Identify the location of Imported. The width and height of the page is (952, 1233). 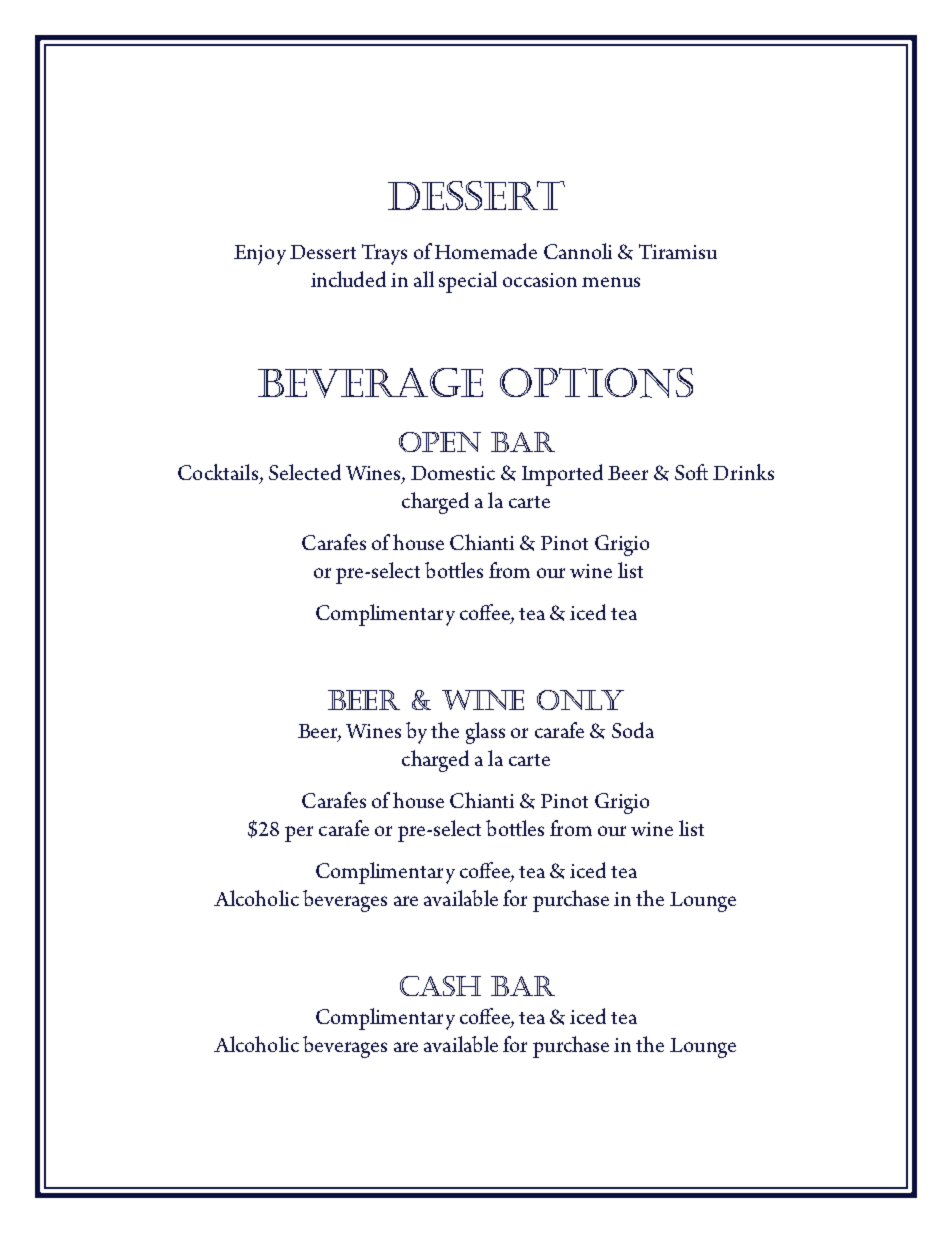
(562, 475).
